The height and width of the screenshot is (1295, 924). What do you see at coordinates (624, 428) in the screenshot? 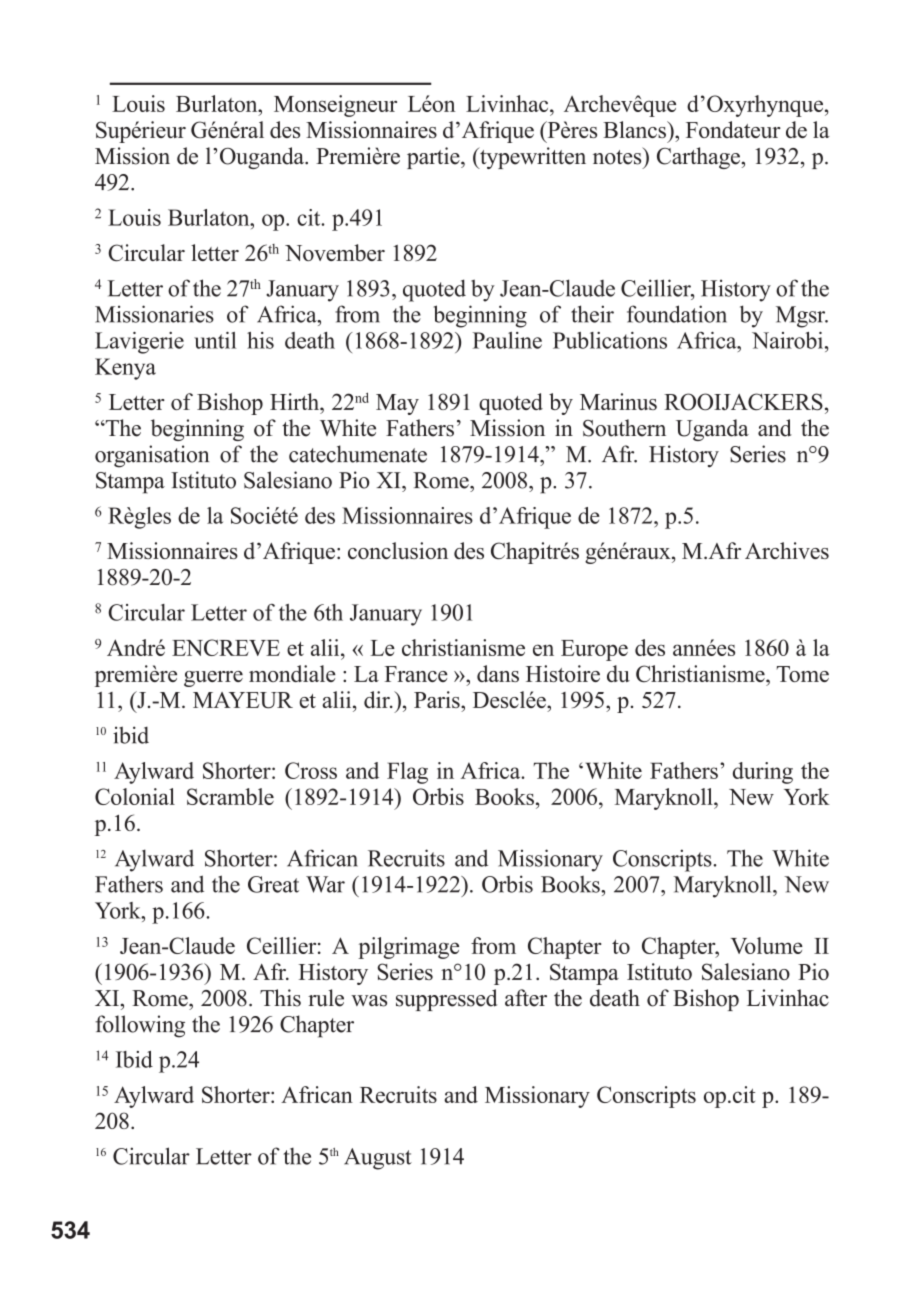
I see `Southern` at bounding box center [624, 428].
